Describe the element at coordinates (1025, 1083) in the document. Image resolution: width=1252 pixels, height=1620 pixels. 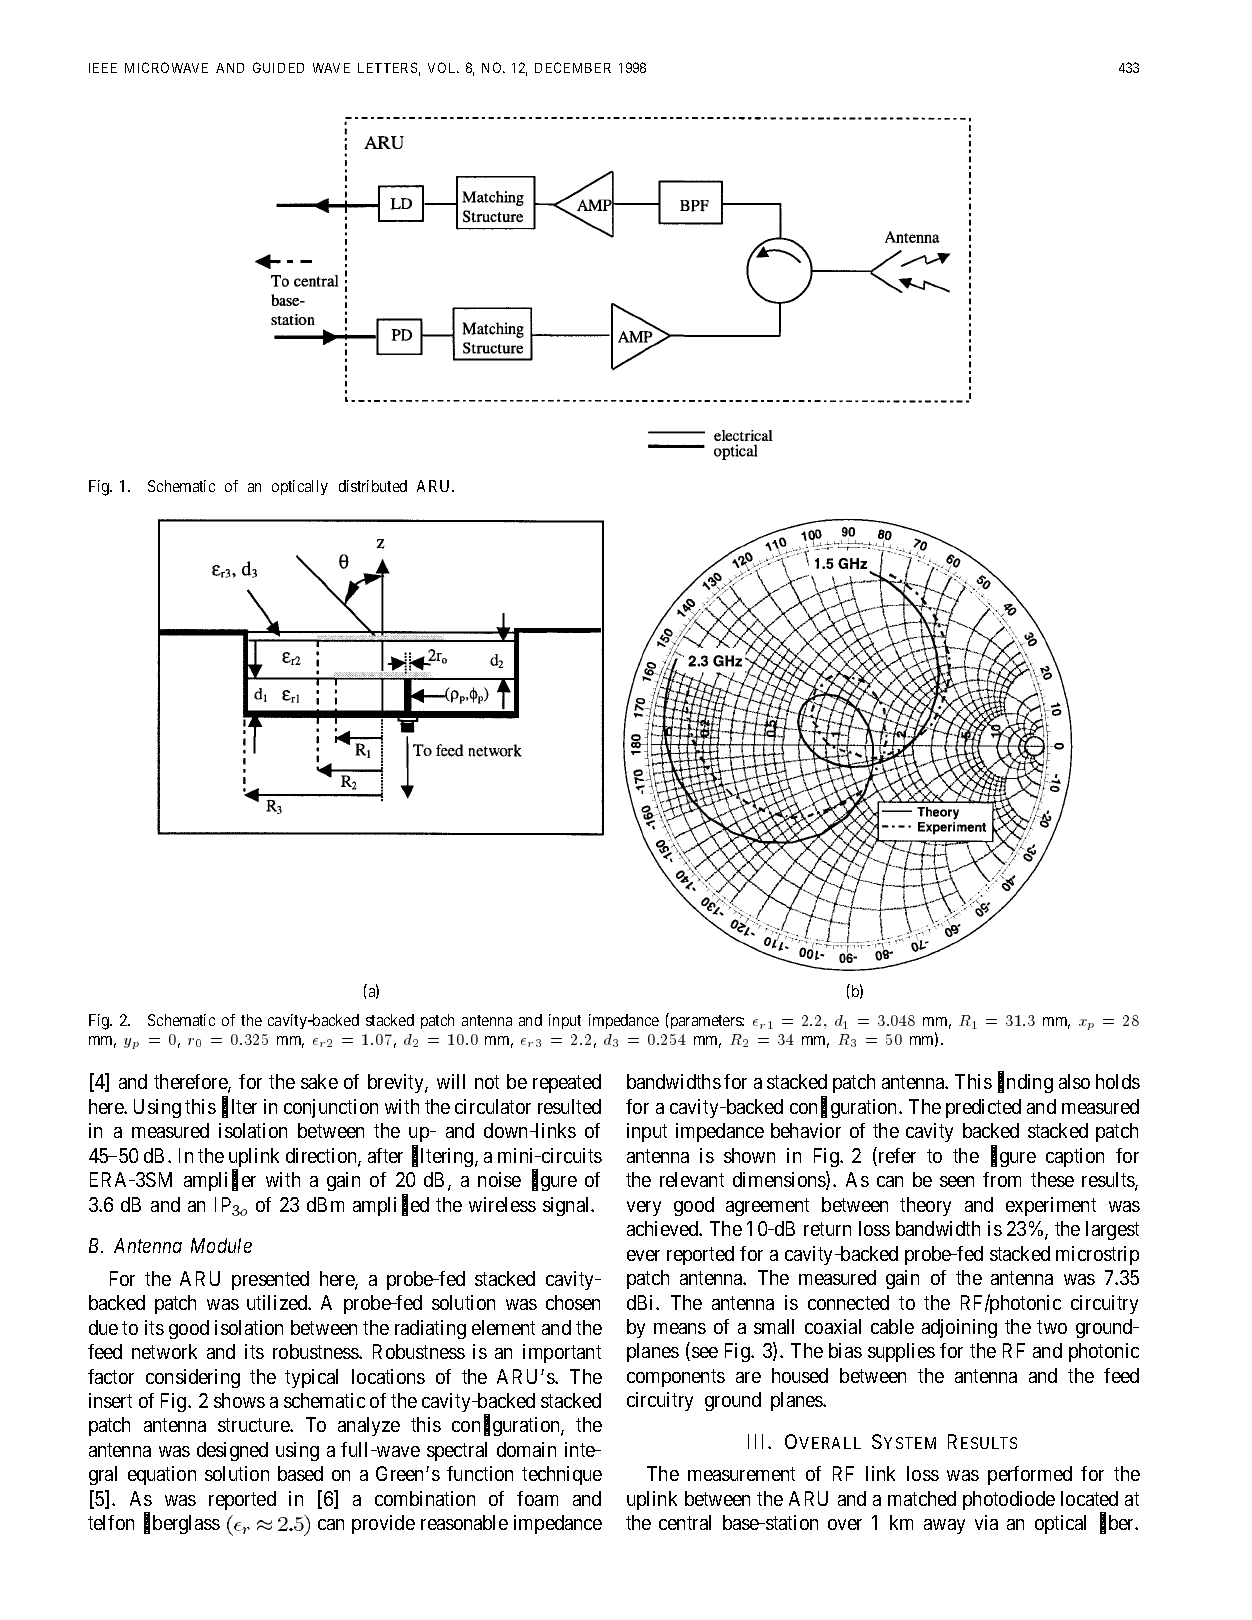
I see `finding` at that location.
